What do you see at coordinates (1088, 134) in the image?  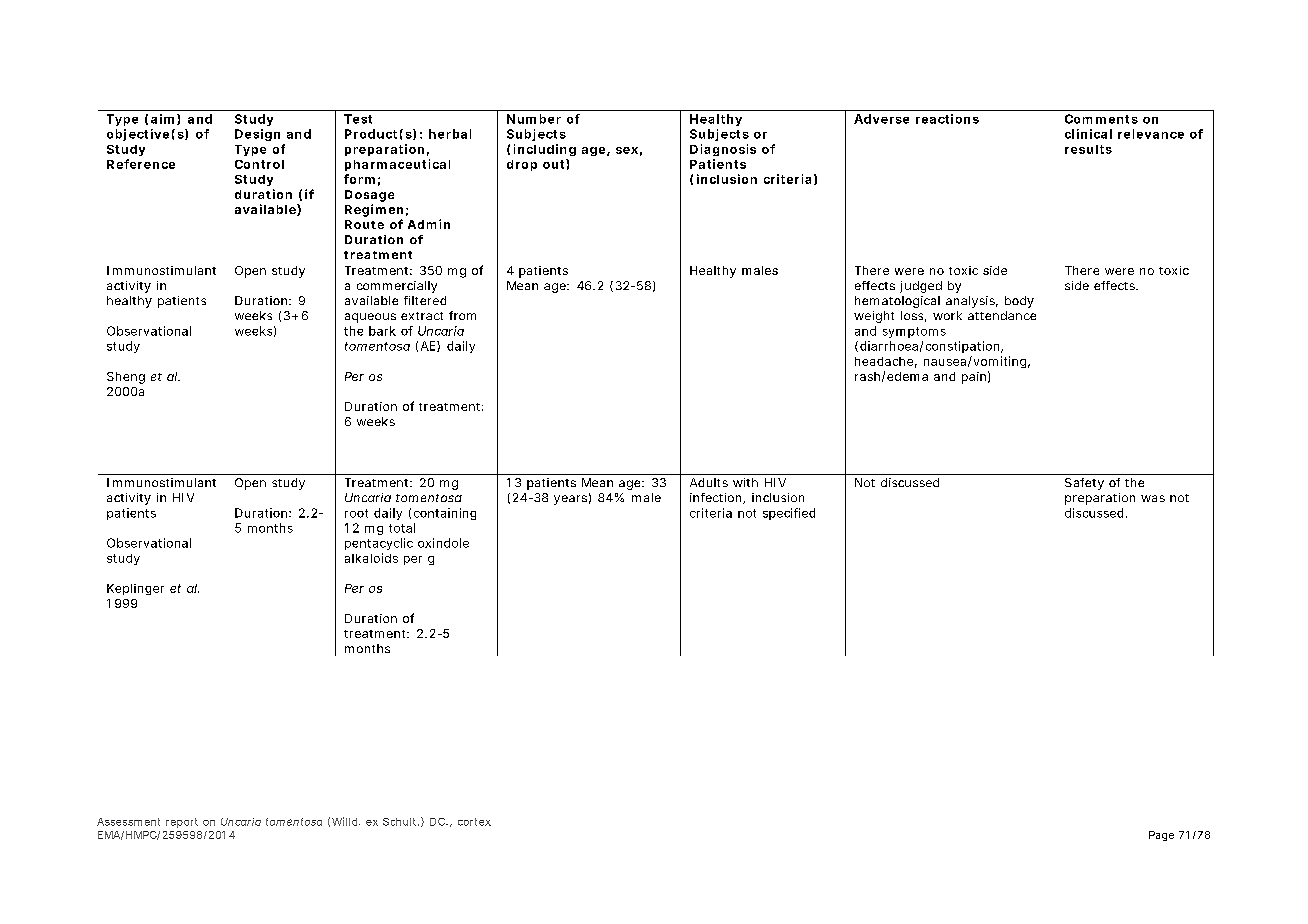 I see `clinical` at bounding box center [1088, 134].
